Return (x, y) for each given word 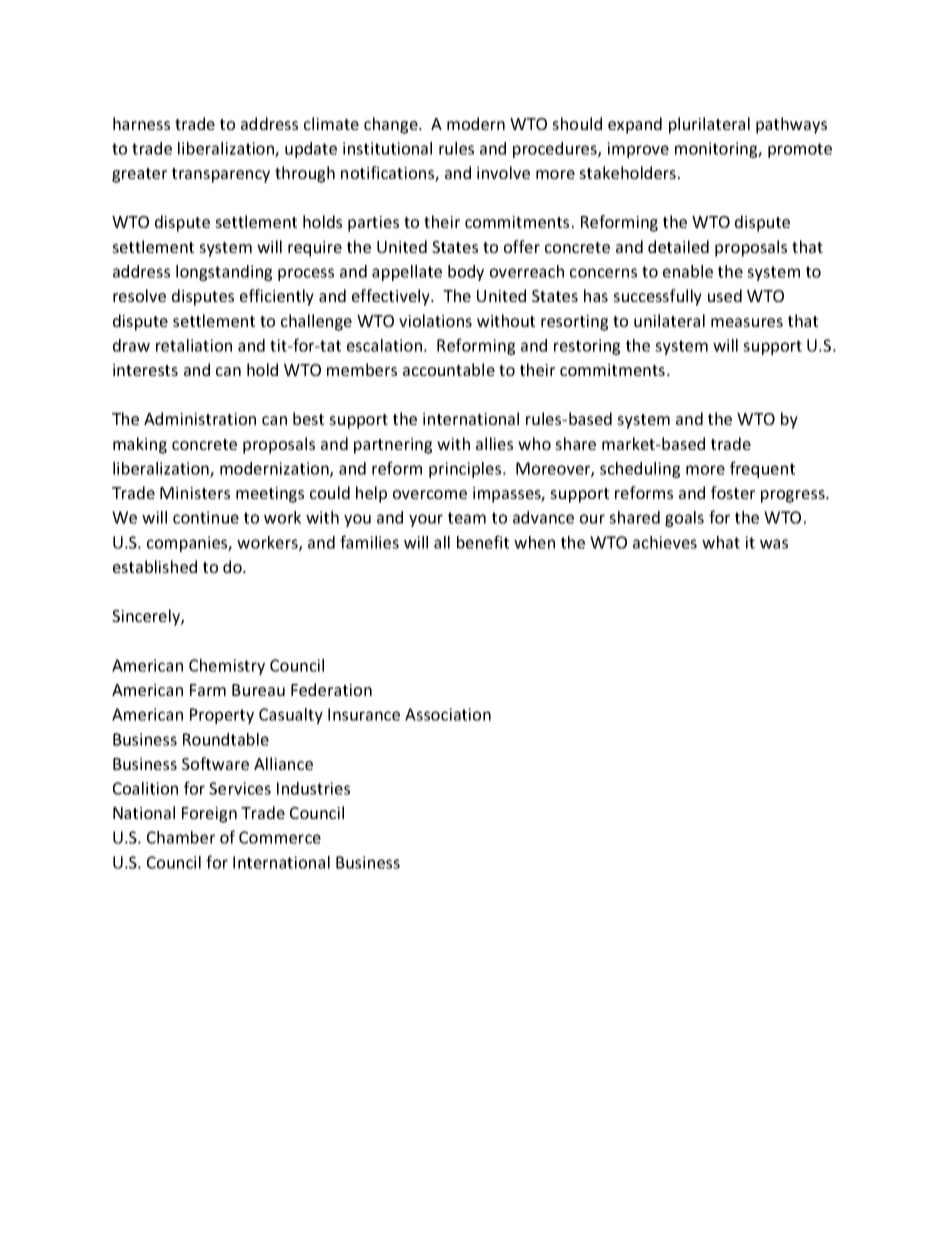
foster (733, 492)
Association (448, 714)
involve (503, 172)
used (725, 295)
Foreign (209, 815)
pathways (791, 125)
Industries (313, 788)
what (721, 542)
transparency (221, 175)
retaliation (194, 345)
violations (435, 320)
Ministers (195, 493)
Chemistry (227, 667)
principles (466, 470)
